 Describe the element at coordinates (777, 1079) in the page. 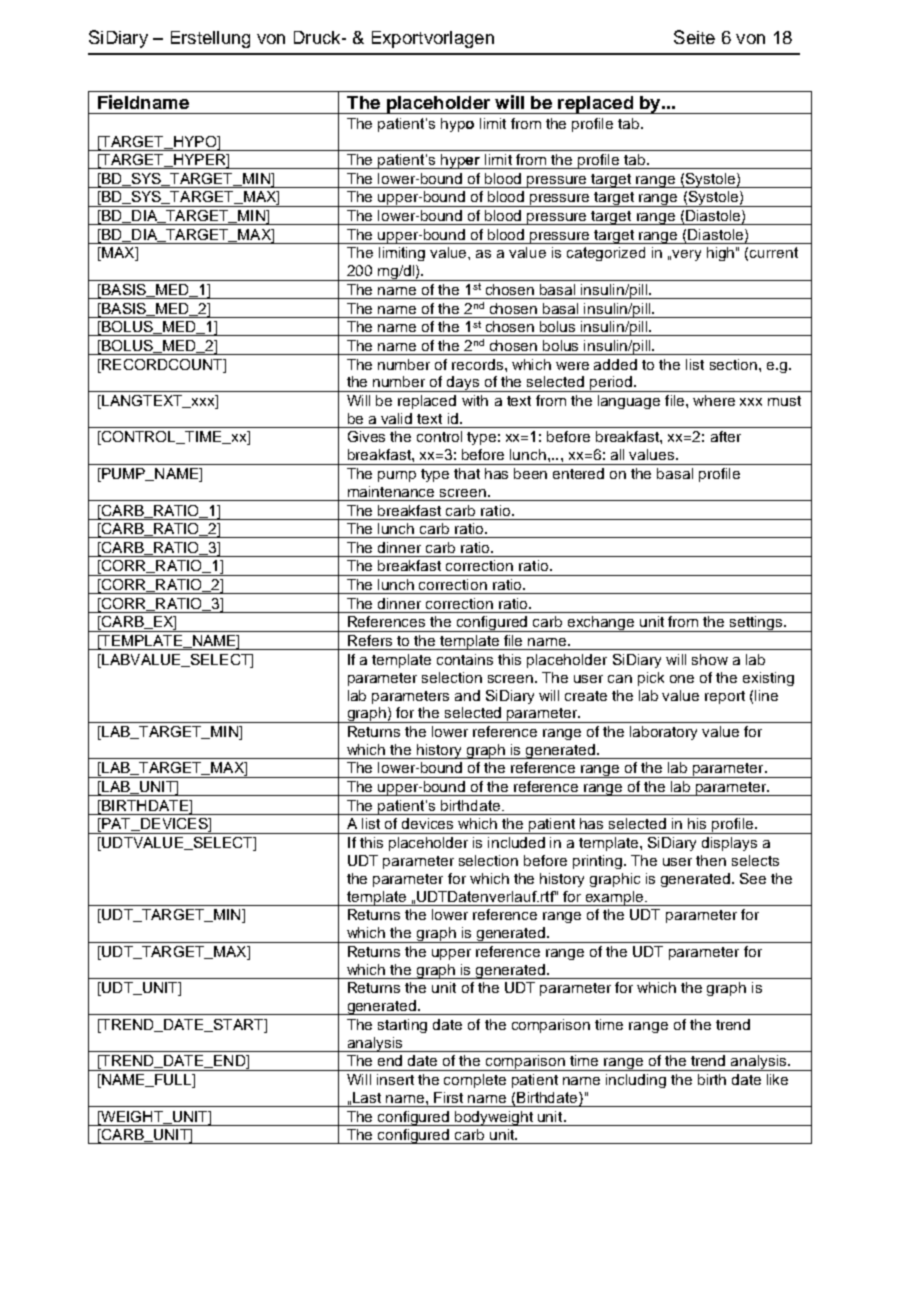

I see `like` at that location.
